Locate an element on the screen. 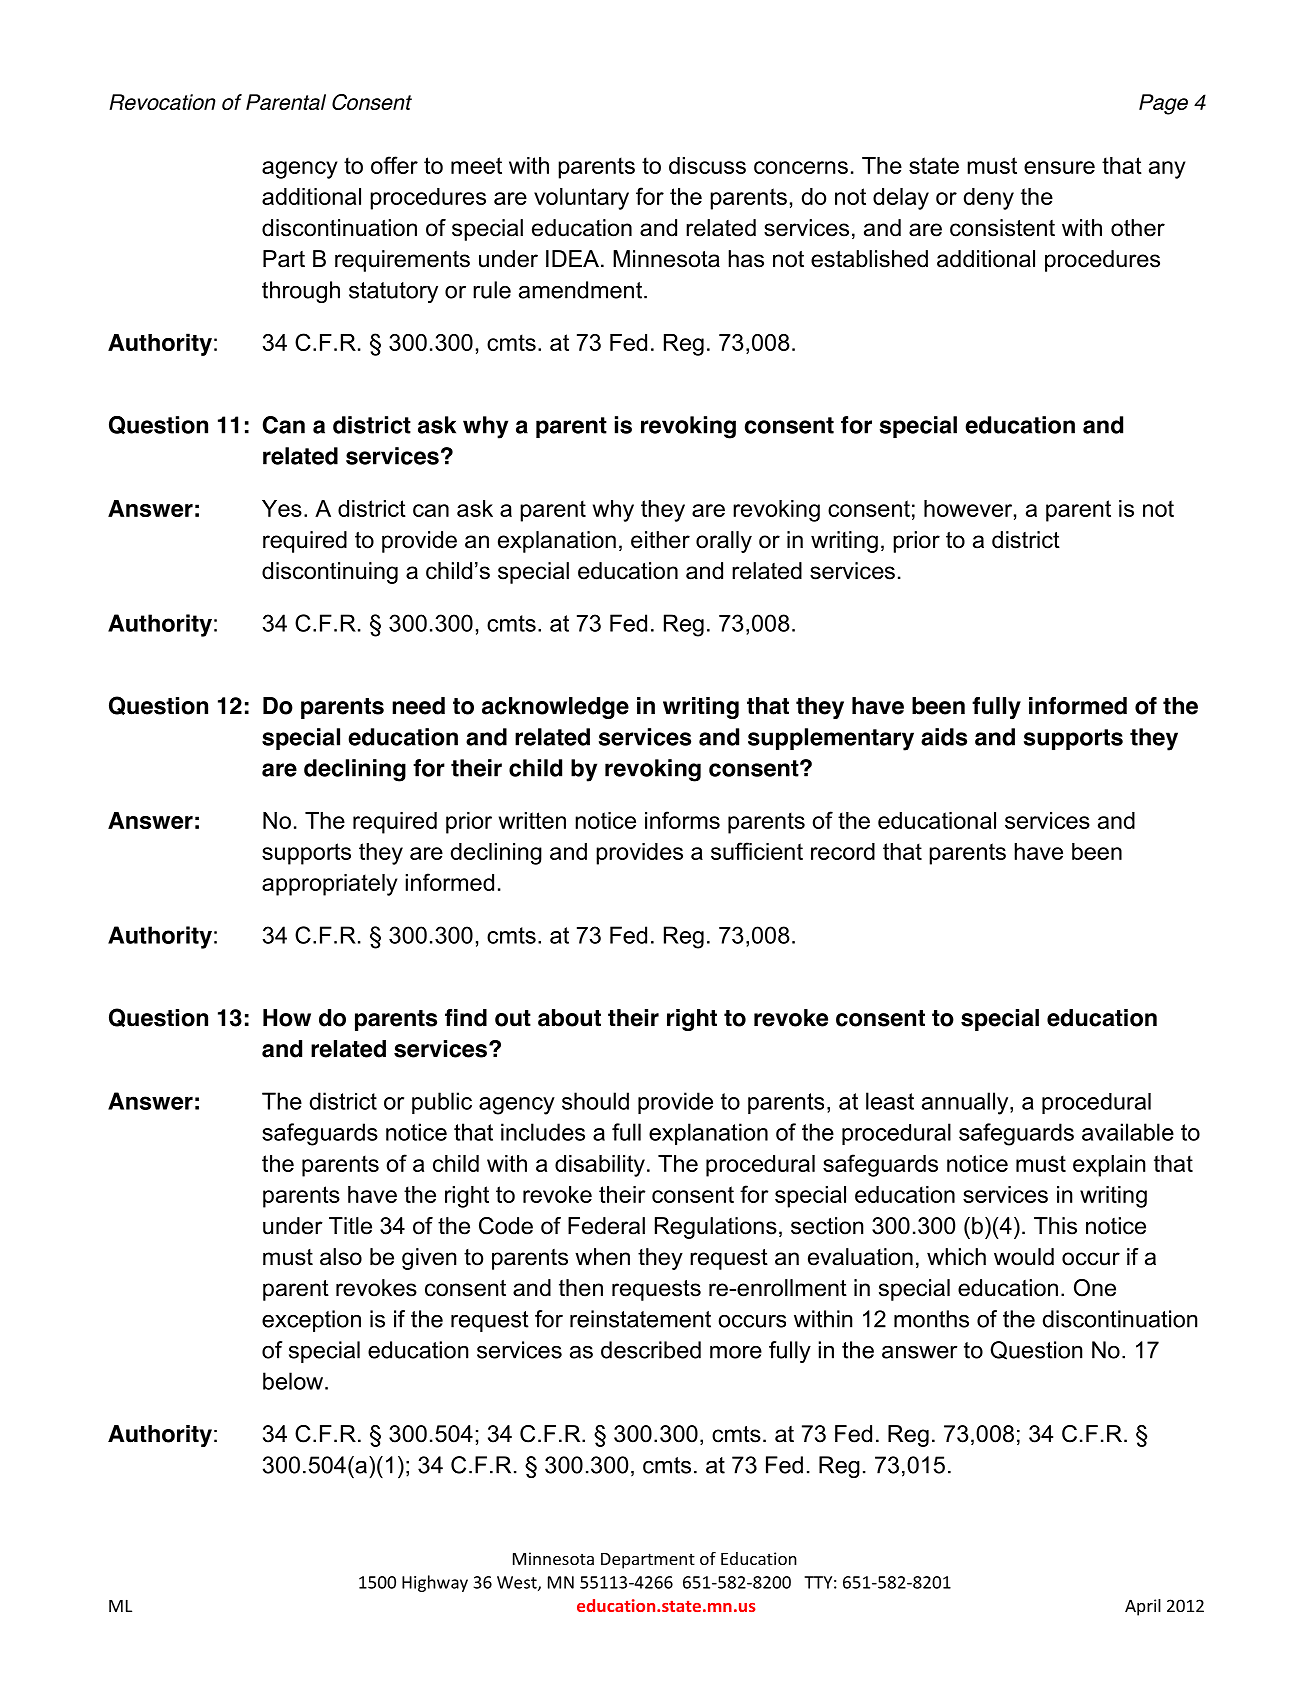 This screenshot has height=1694, width=1309. Highway is located at coordinates (435, 1583).
